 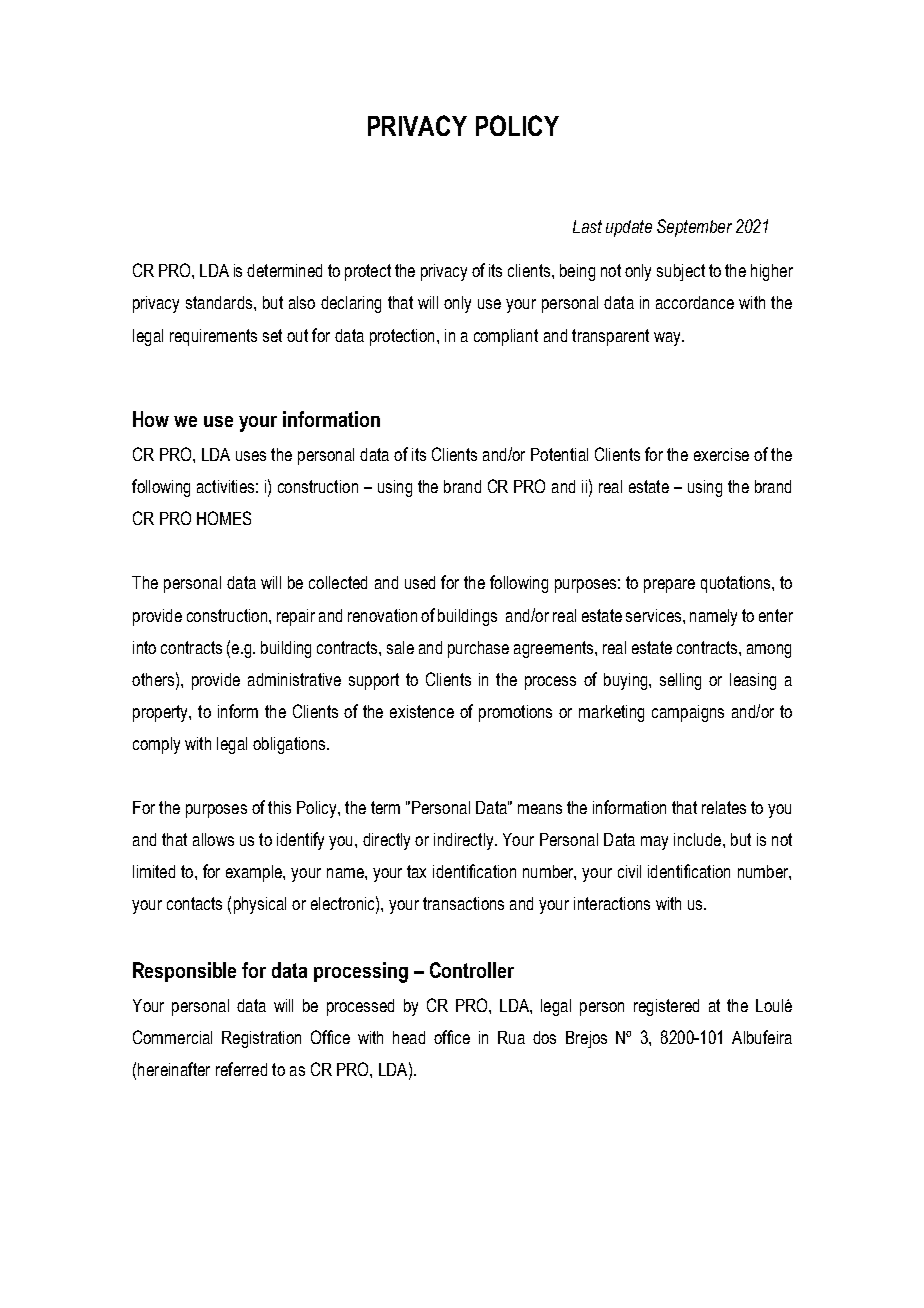 What do you see at coordinates (224, 518) in the screenshot?
I see `HOMES` at bounding box center [224, 518].
